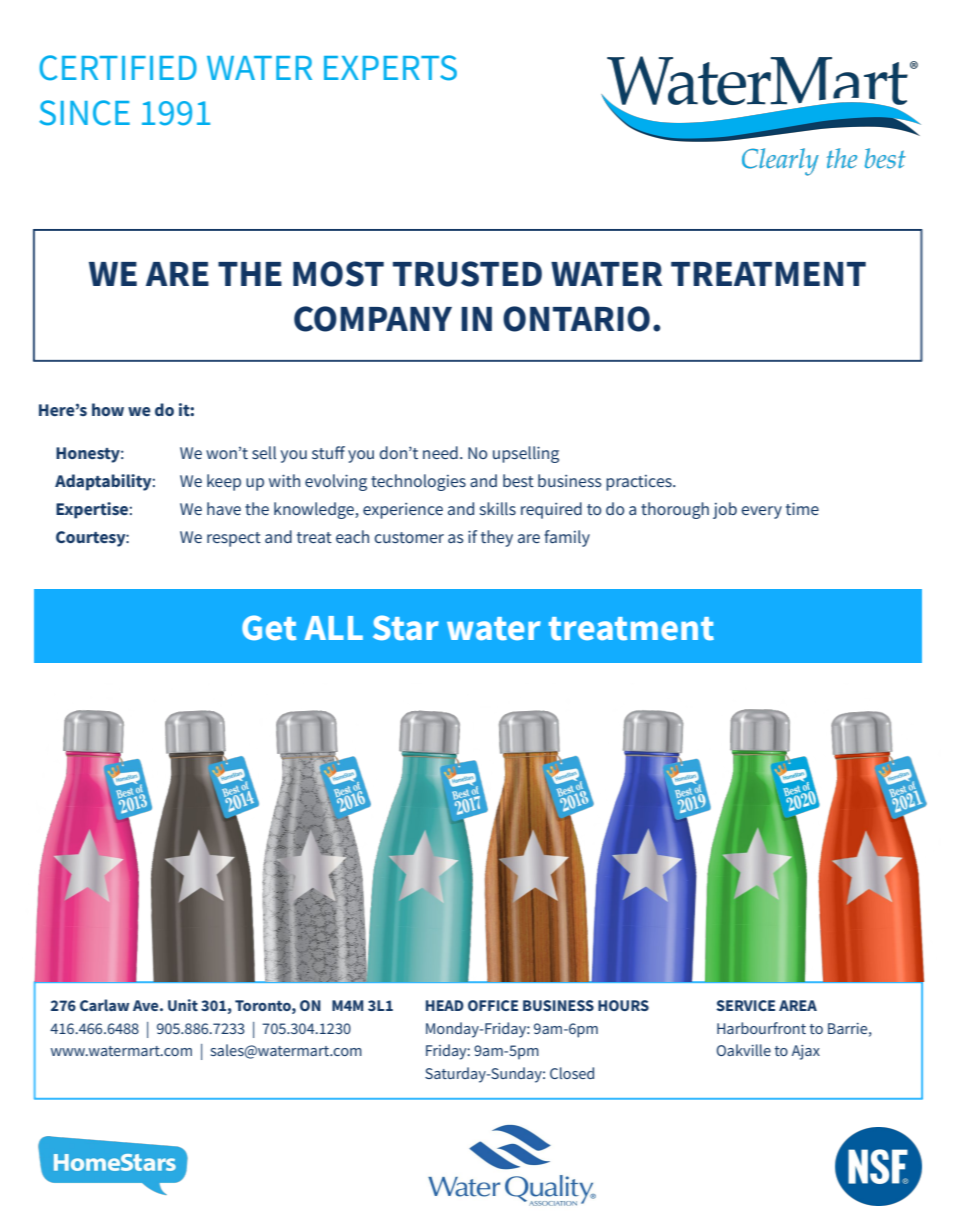  I want to click on respect, so click(234, 539).
